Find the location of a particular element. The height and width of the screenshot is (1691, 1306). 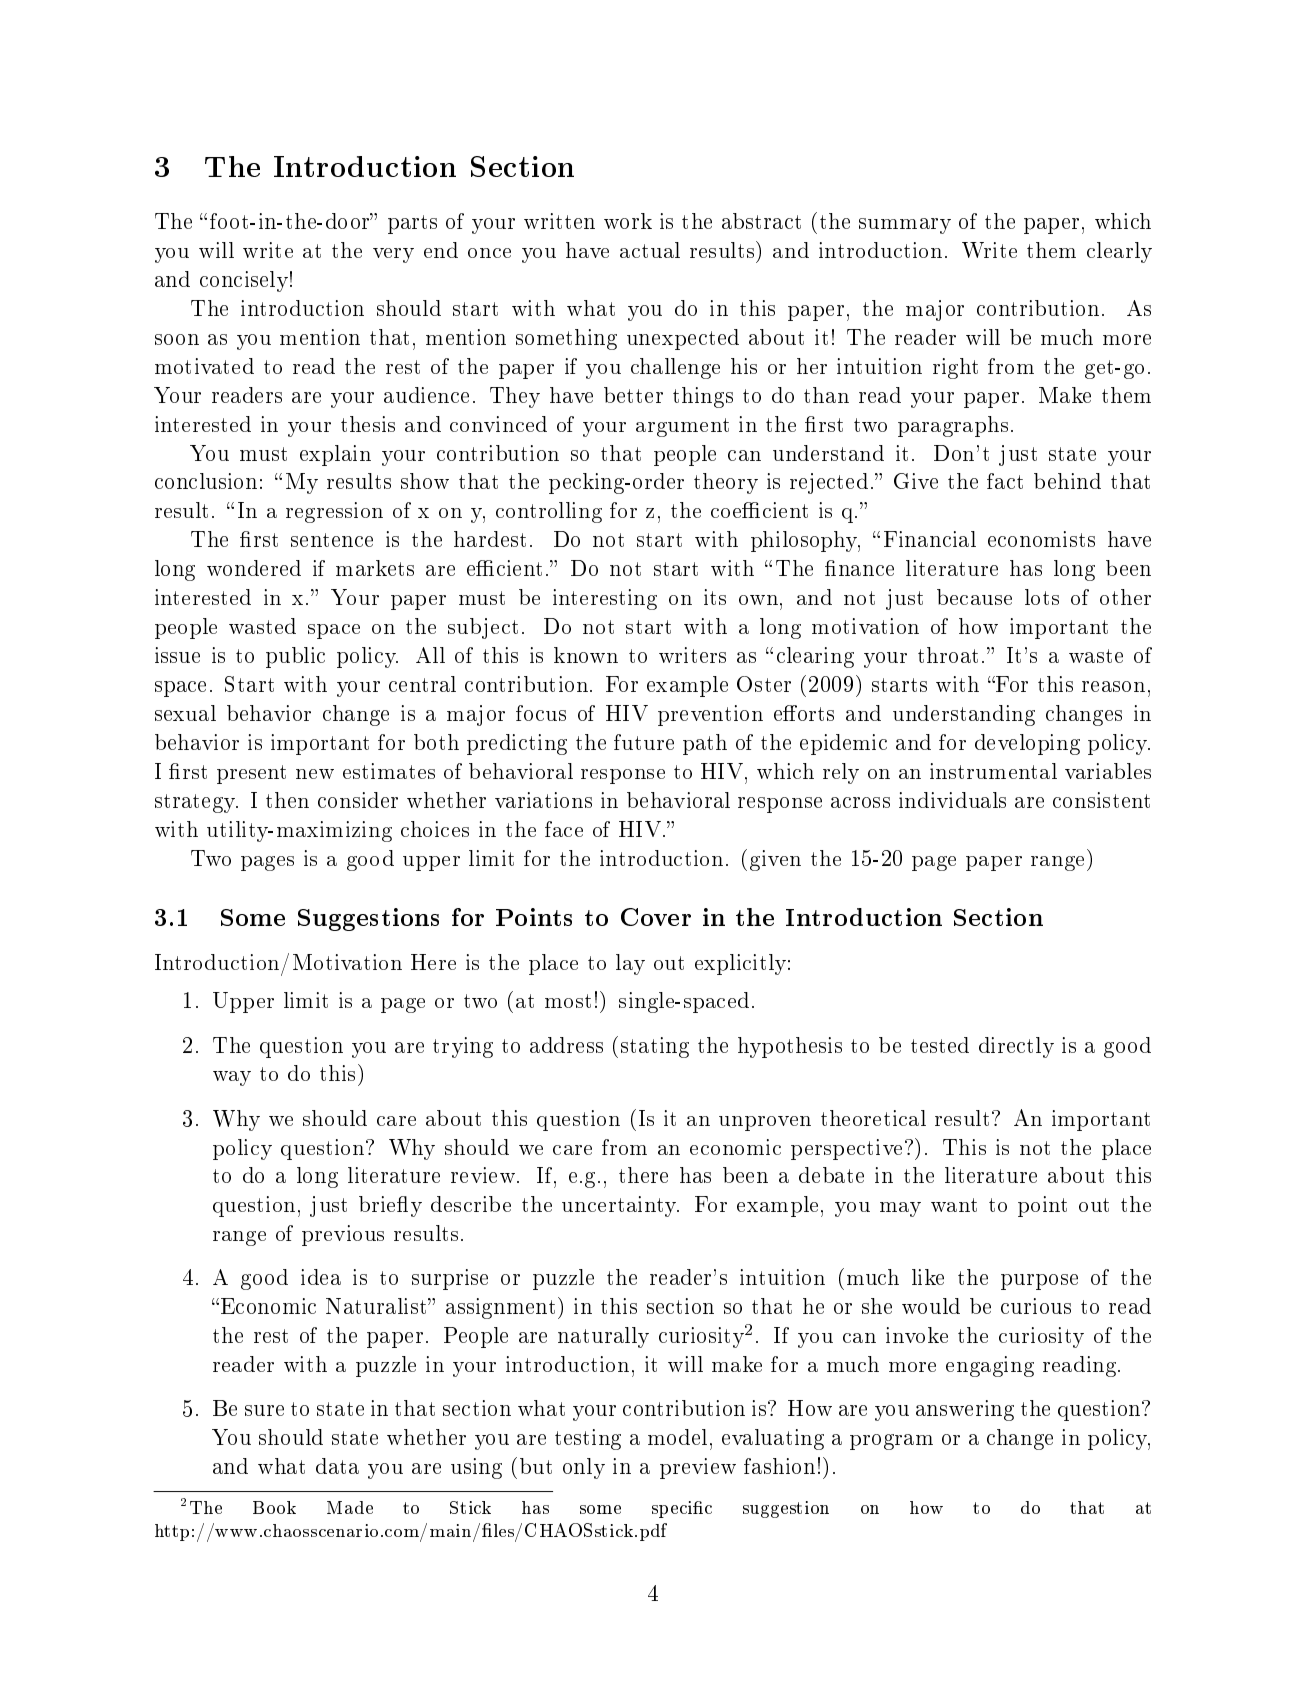

known is located at coordinates (586, 655).
